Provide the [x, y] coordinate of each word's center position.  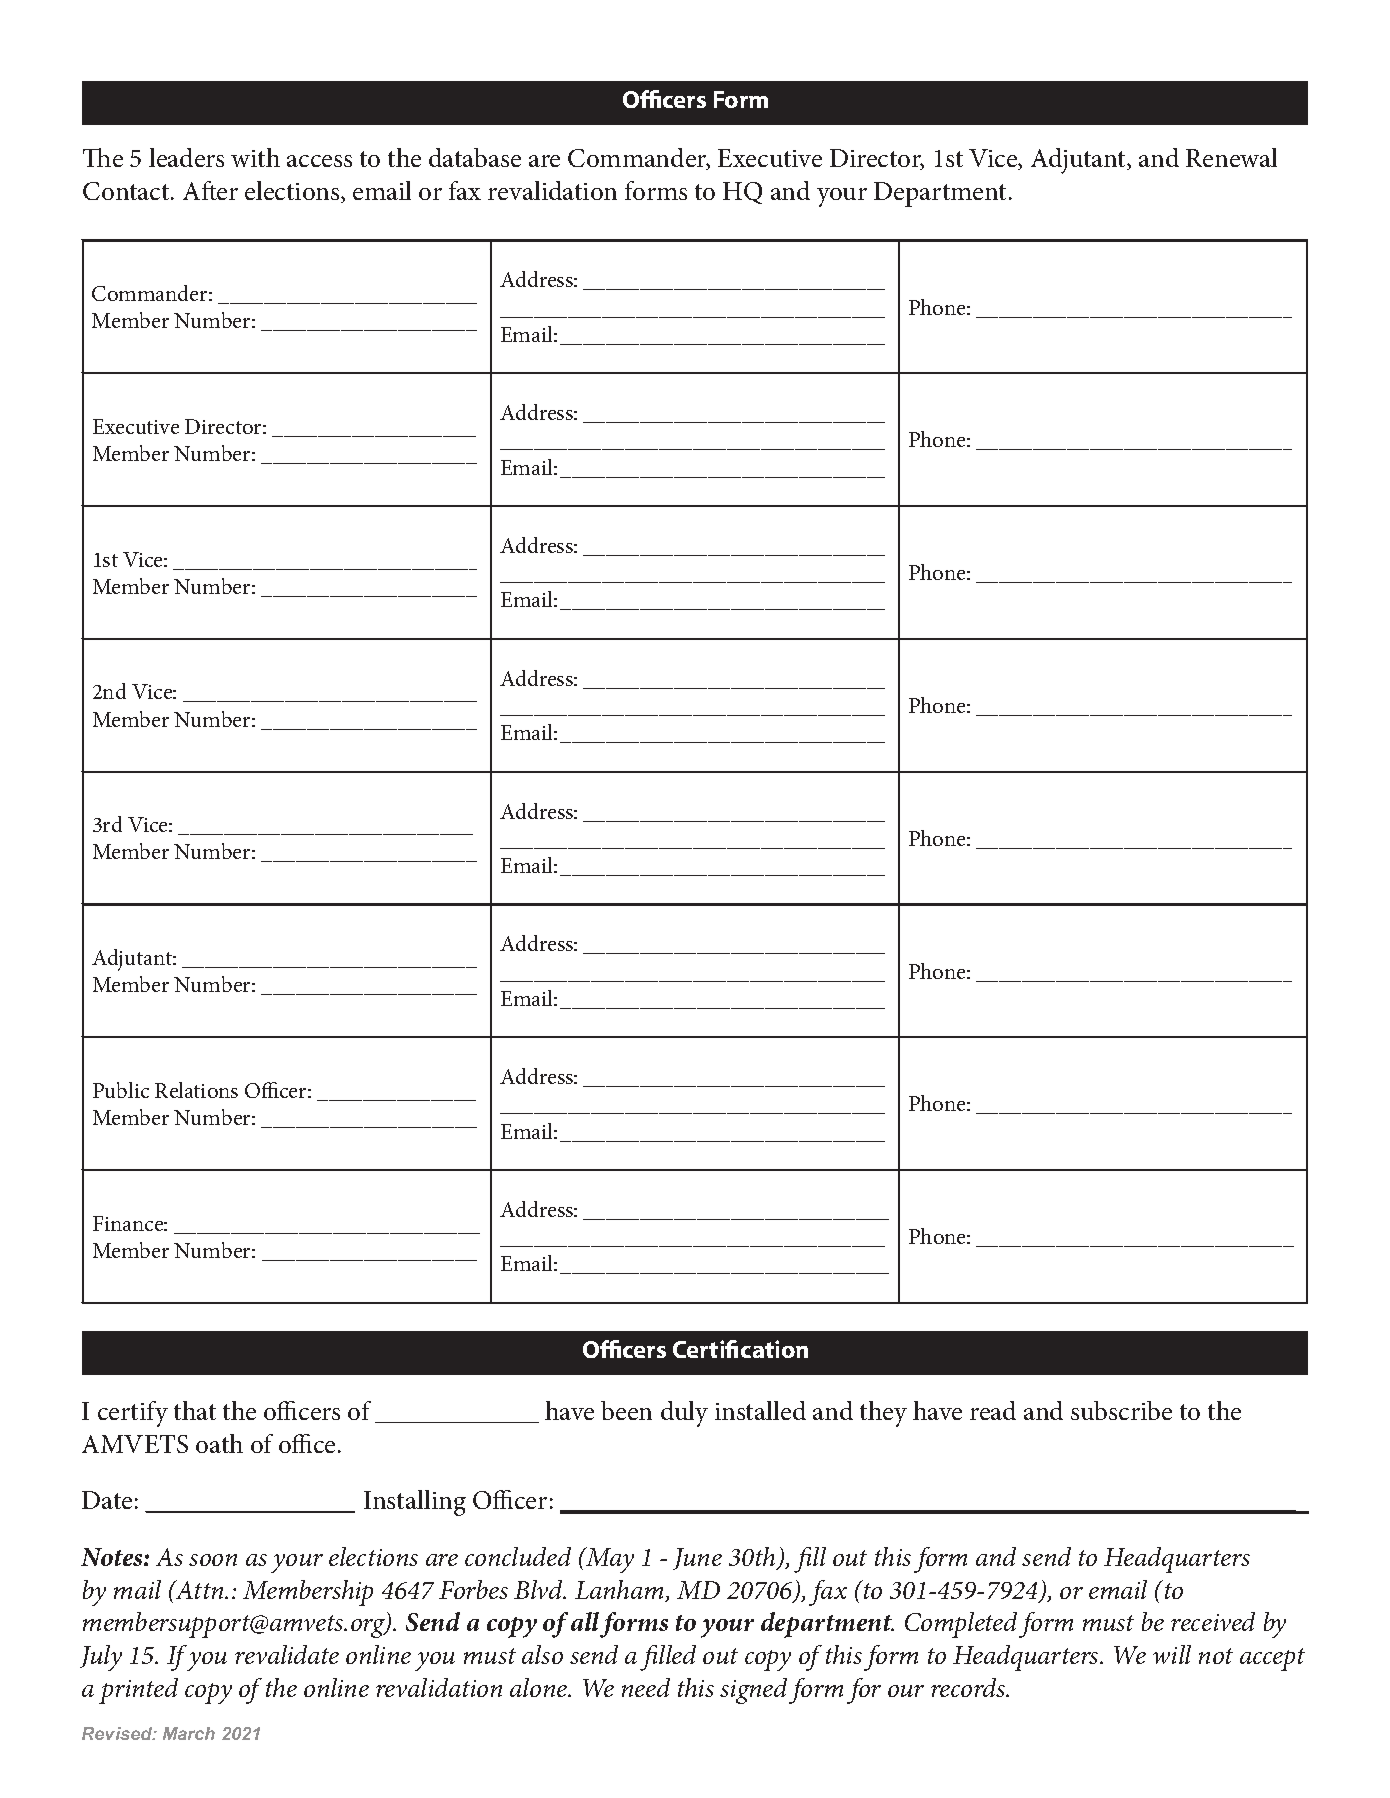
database [475, 157]
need [646, 1687]
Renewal [1231, 157]
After [210, 190]
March [189, 1733]
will [1172, 1654]
